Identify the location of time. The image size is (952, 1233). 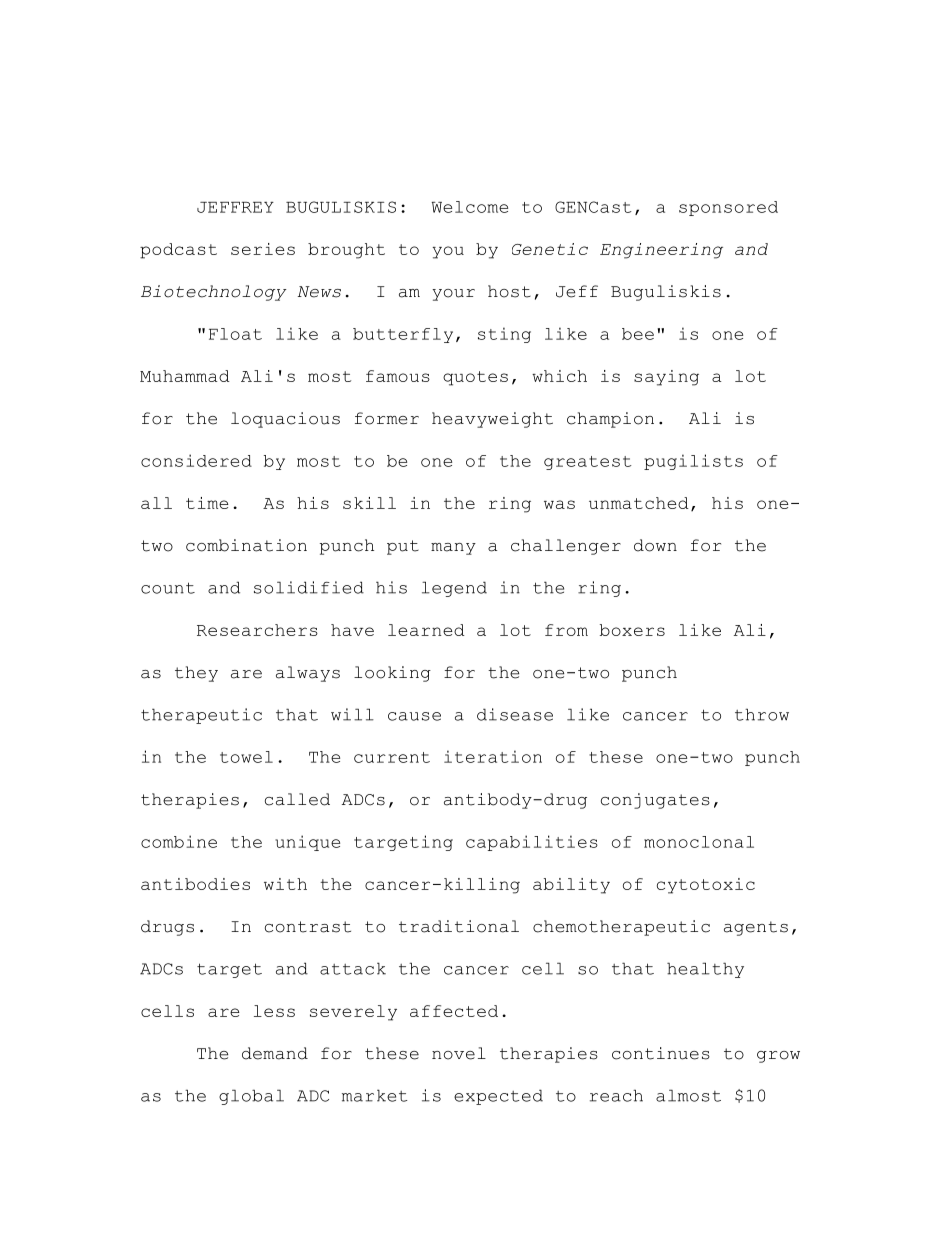
(207, 503).
